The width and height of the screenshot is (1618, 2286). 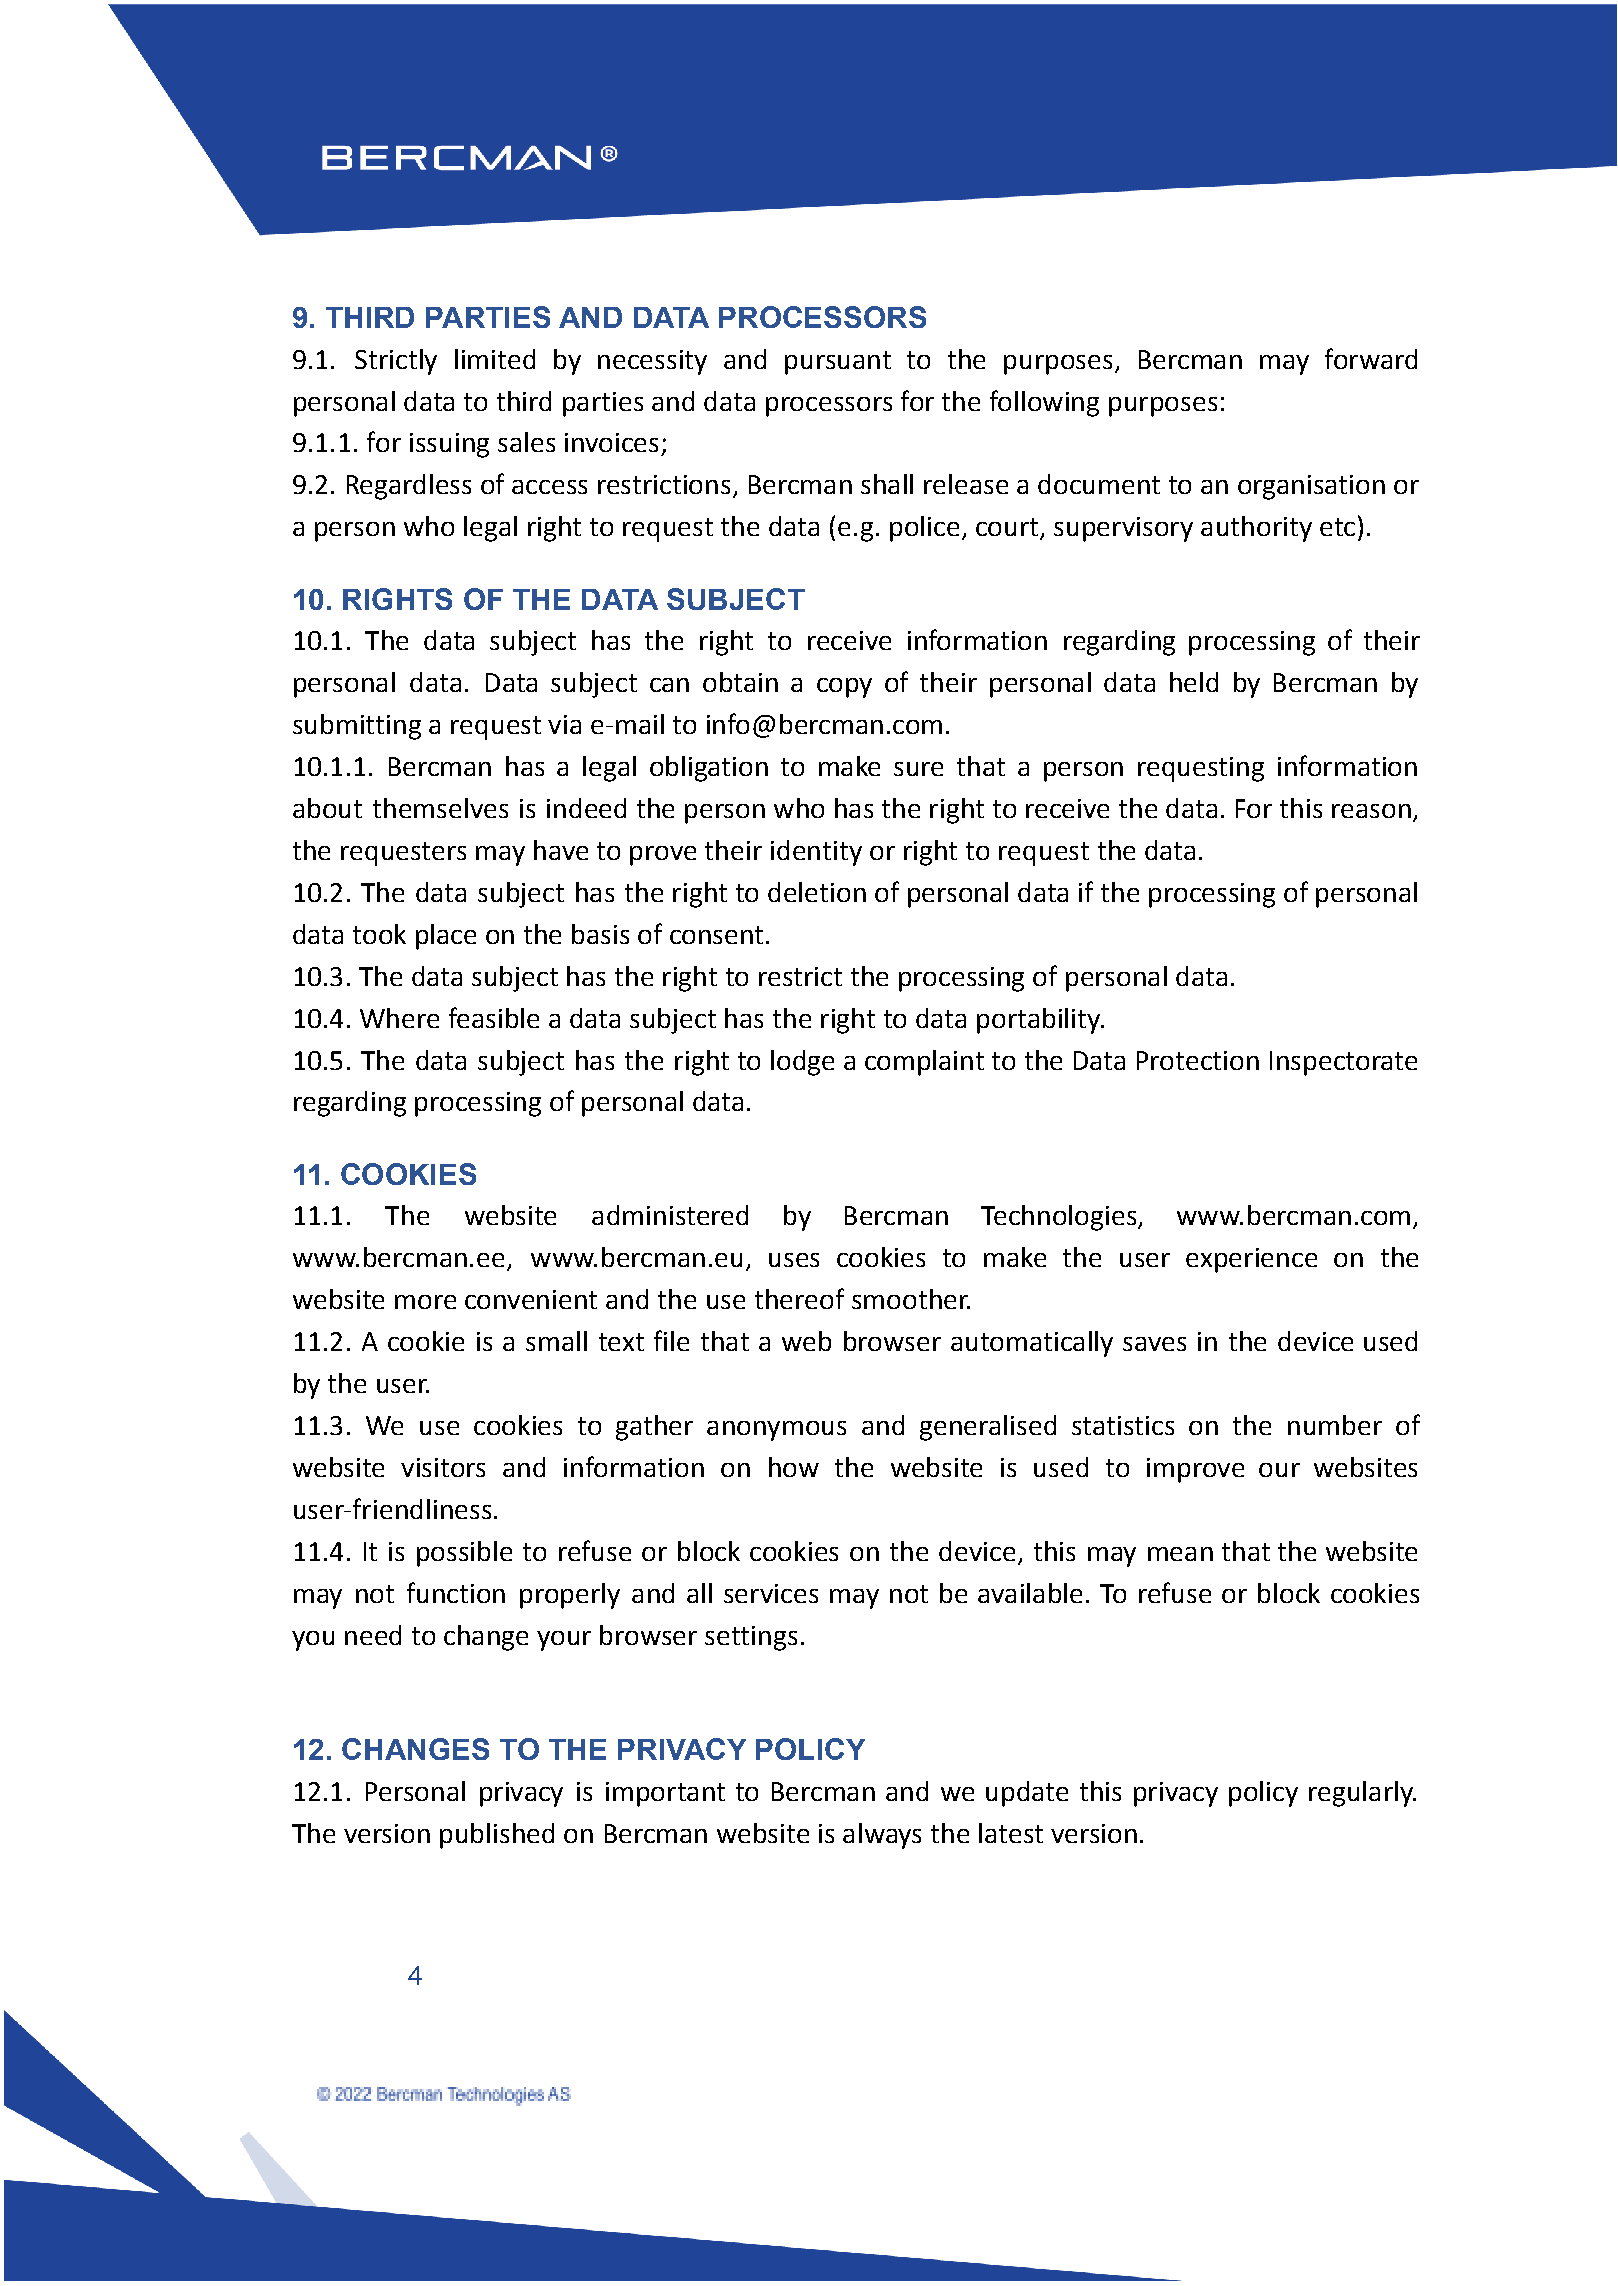 What do you see at coordinates (497, 1836) in the screenshot?
I see `published` at bounding box center [497, 1836].
